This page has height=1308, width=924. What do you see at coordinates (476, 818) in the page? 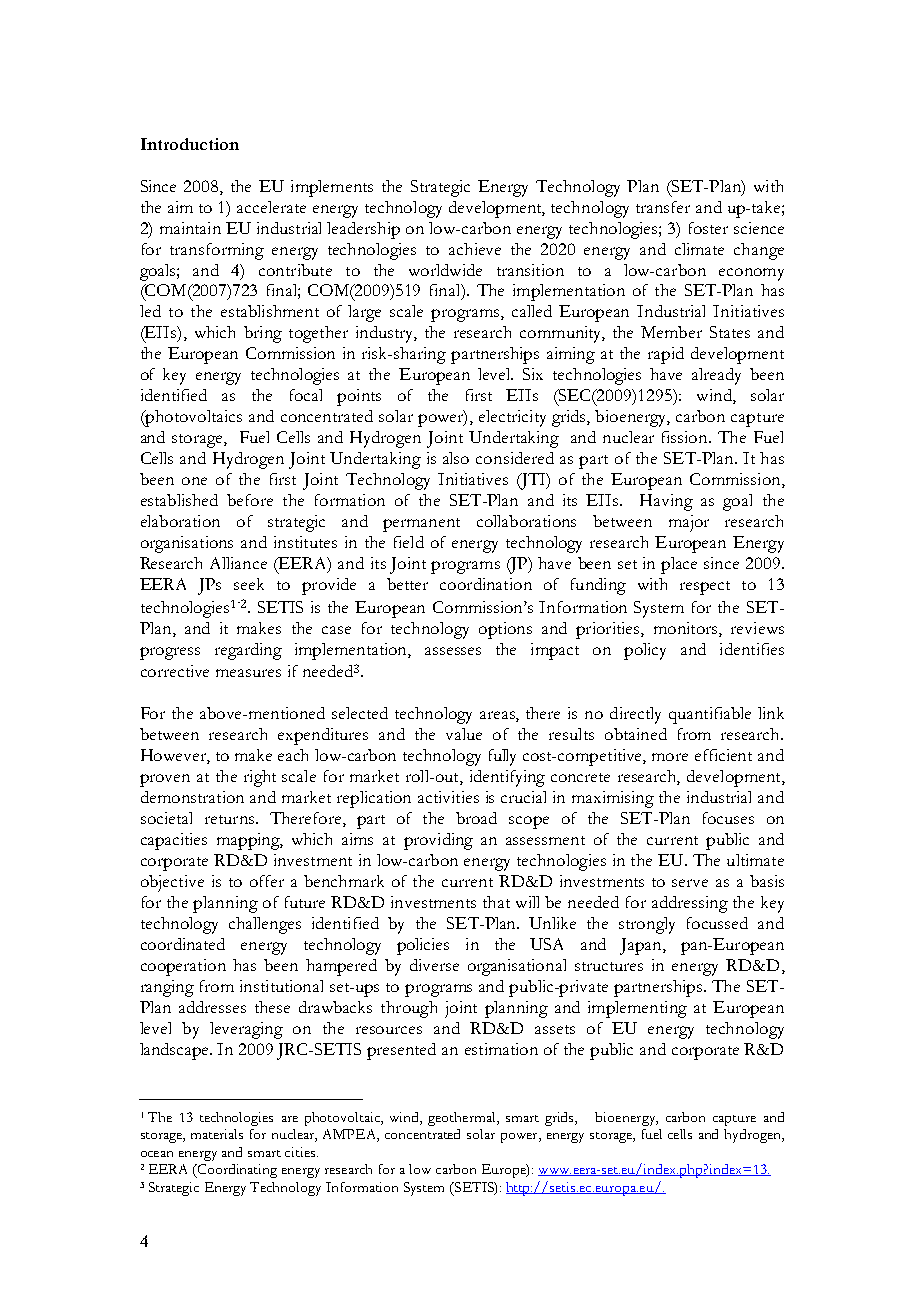
I see `broad` at bounding box center [476, 818].
